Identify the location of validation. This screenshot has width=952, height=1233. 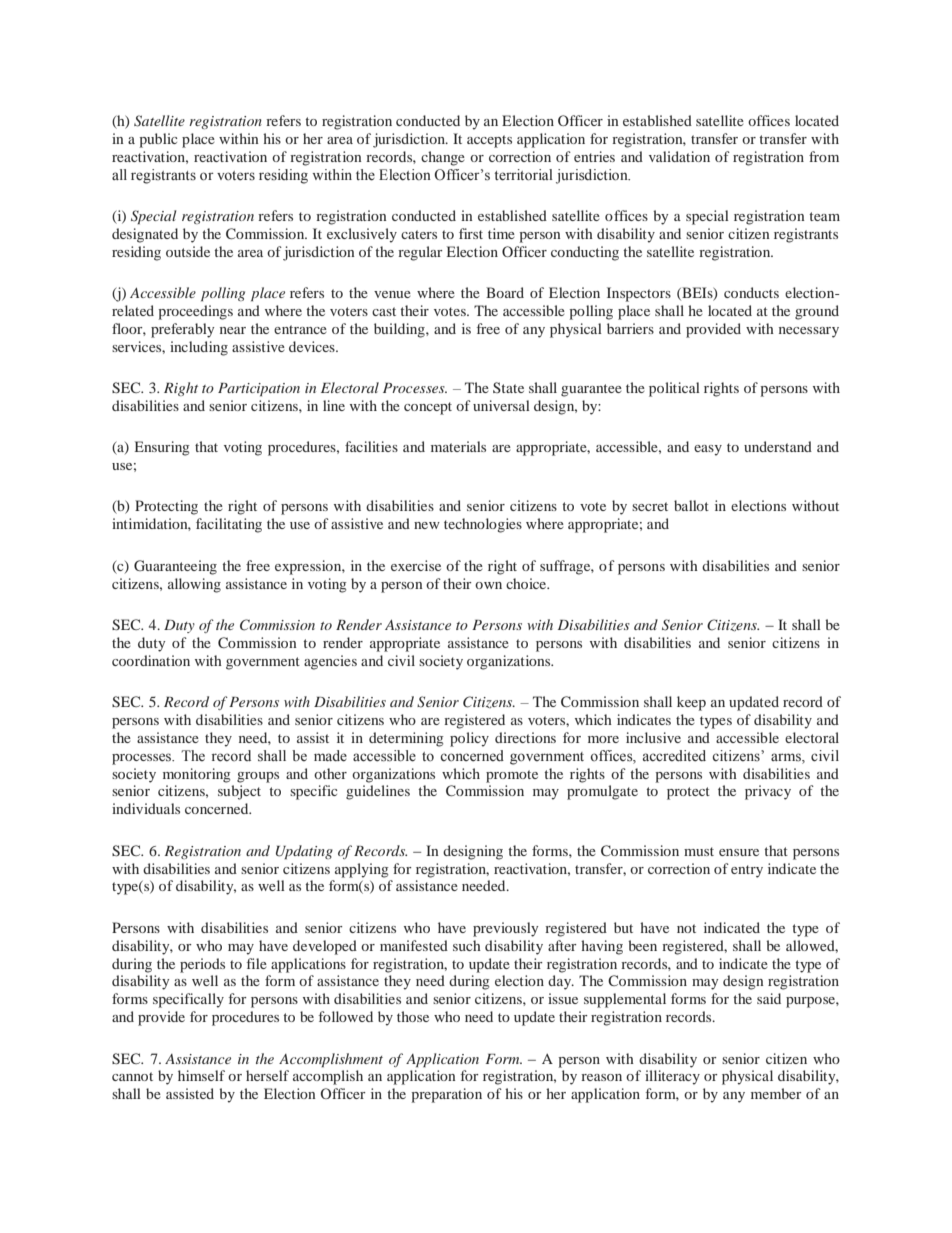
(679, 156).
